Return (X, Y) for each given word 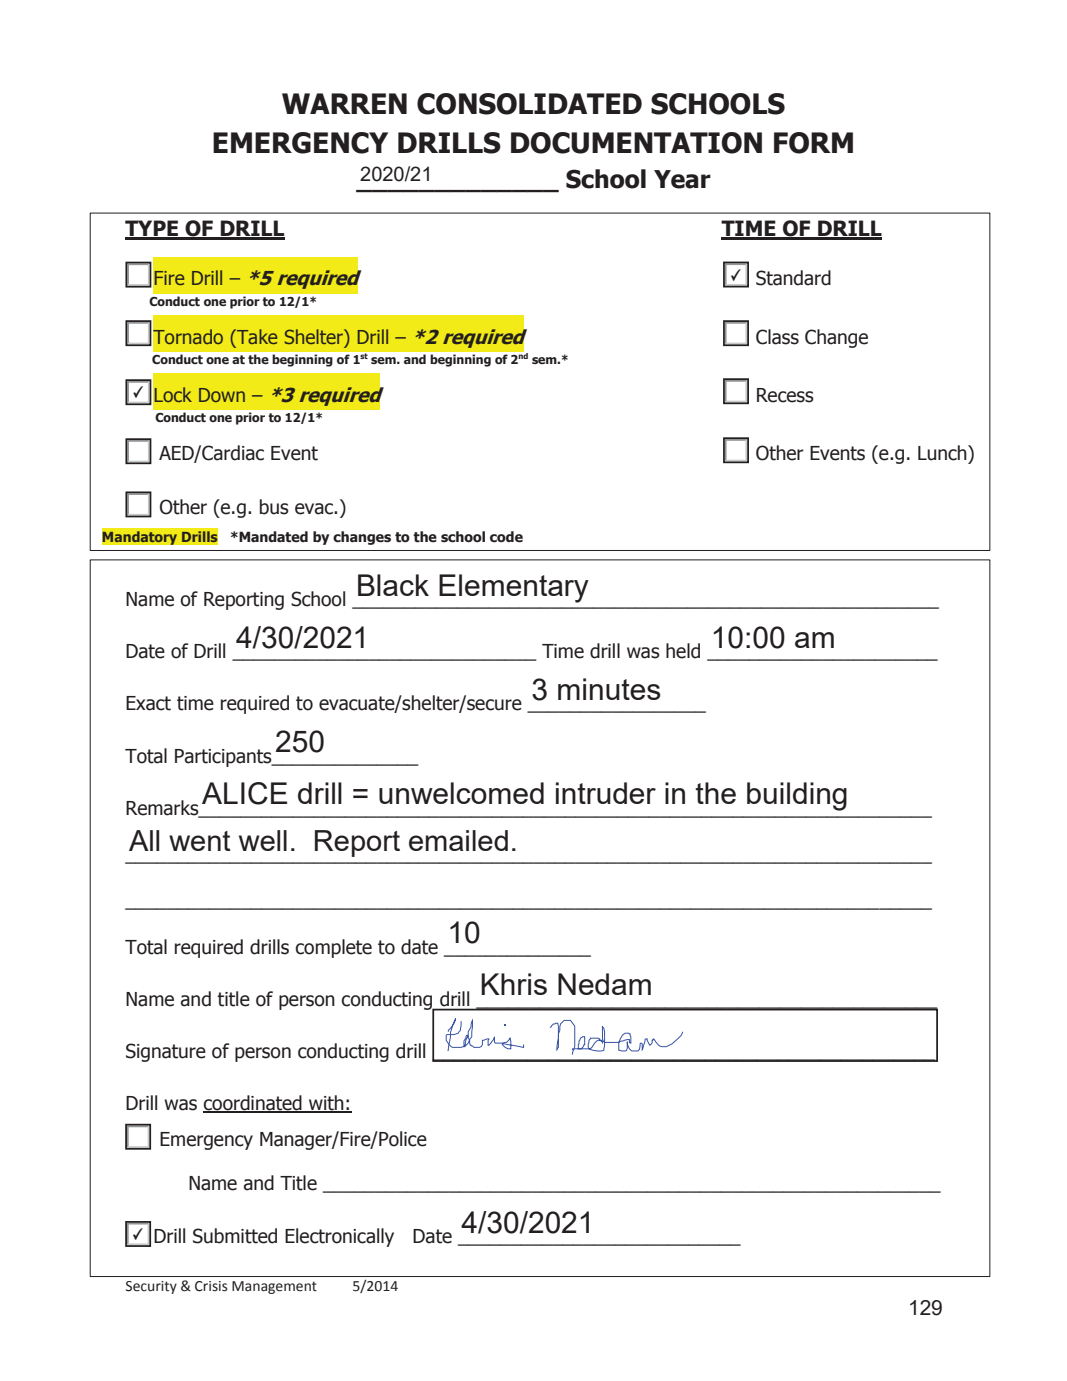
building (797, 796)
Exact (148, 703)
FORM (813, 143)
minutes (609, 689)
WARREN (344, 103)
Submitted (235, 1236)
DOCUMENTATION (636, 143)
